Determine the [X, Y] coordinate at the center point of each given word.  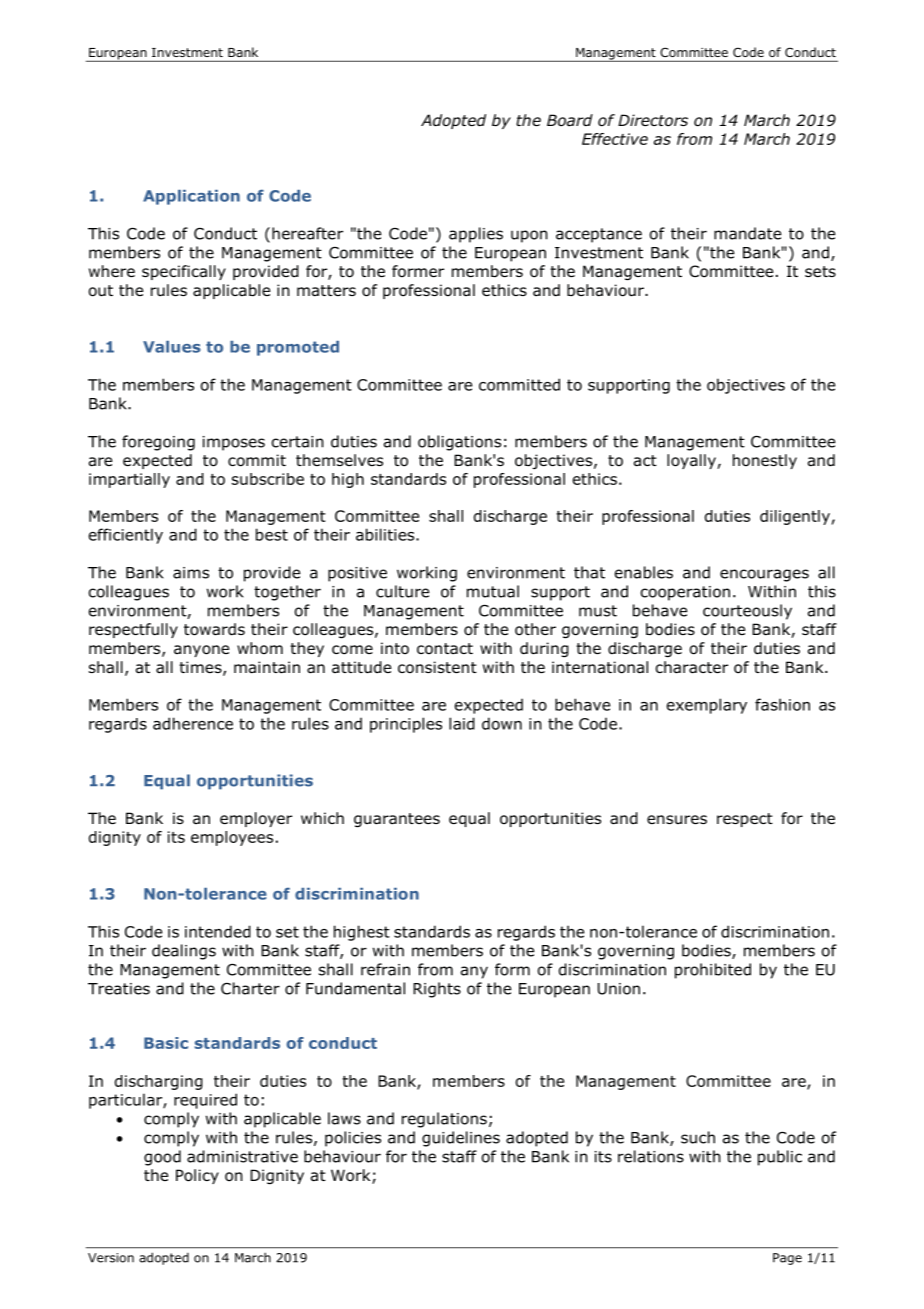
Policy [197, 1176]
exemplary [707, 706]
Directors [653, 120]
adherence [193, 723]
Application [191, 197]
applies [476, 235]
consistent [437, 667]
